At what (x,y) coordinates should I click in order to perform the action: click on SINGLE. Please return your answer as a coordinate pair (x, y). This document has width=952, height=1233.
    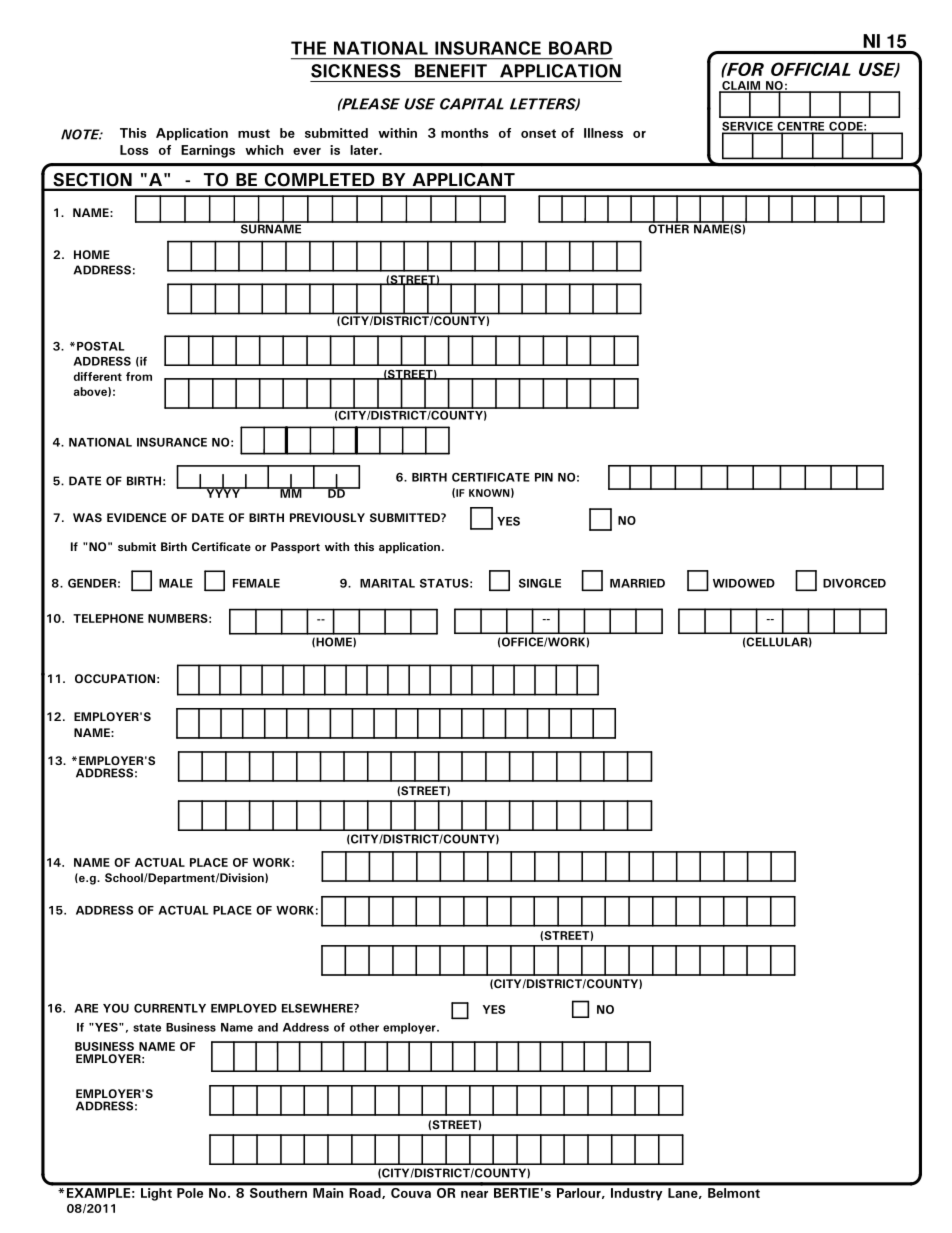
    Looking at the image, I should click on (540, 583).
